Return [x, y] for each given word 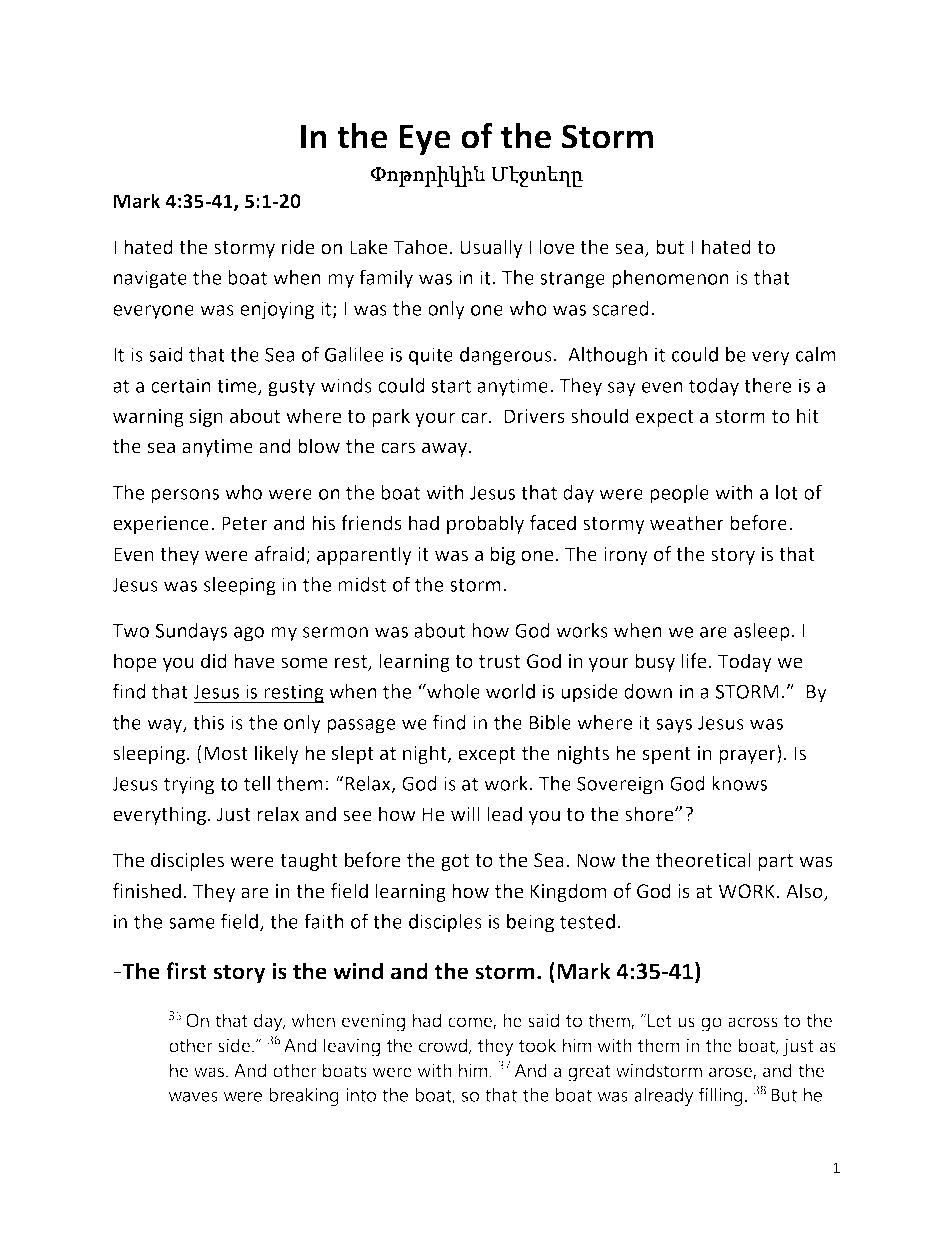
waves [193, 1097]
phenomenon [670, 279]
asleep [762, 632]
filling [721, 1096]
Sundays [191, 632]
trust [499, 662]
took [537, 1045]
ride [298, 247]
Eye [425, 139]
